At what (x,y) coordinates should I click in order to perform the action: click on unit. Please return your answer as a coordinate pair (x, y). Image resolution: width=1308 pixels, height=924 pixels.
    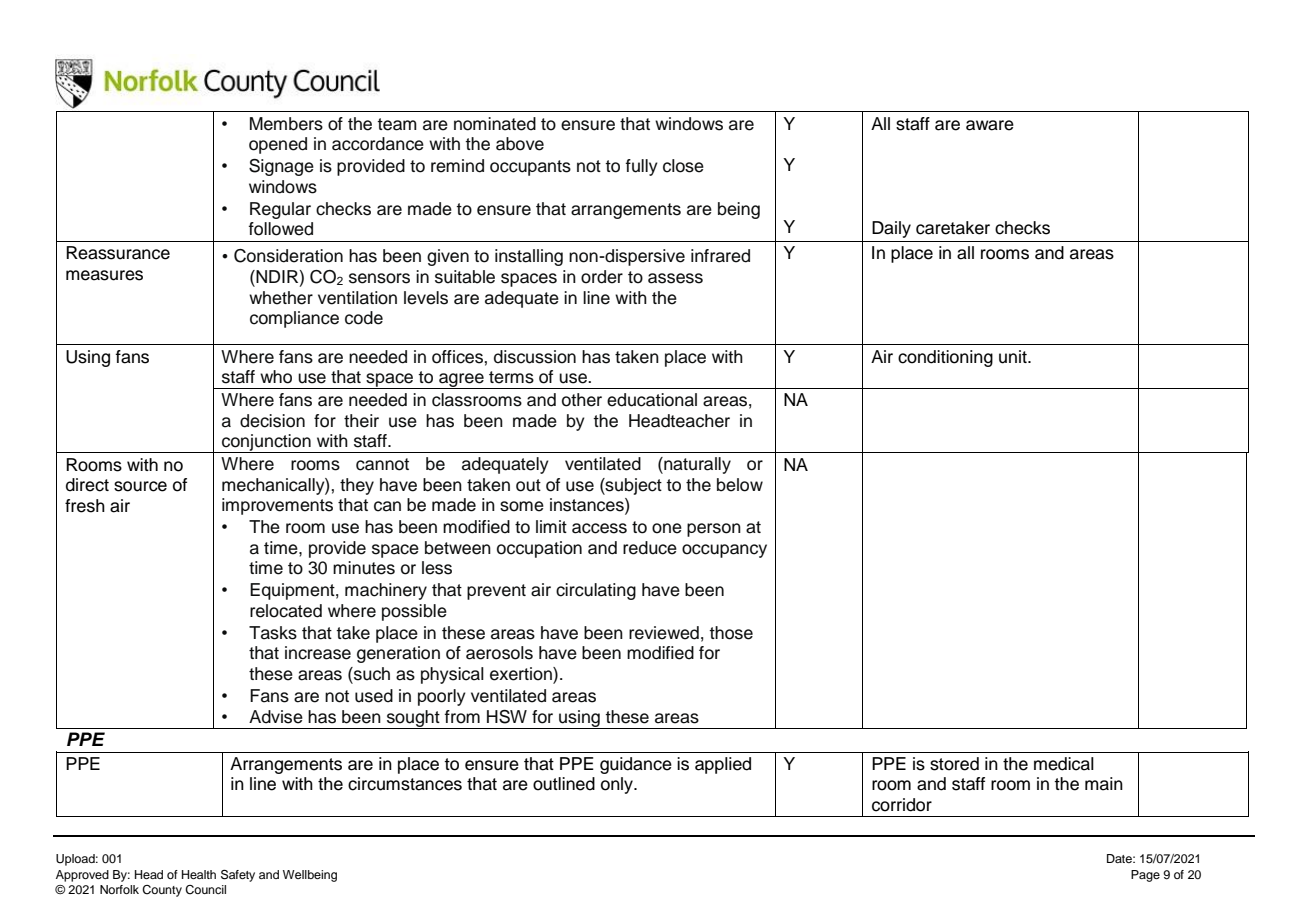
    Looking at the image, I should click on (1014, 357).
